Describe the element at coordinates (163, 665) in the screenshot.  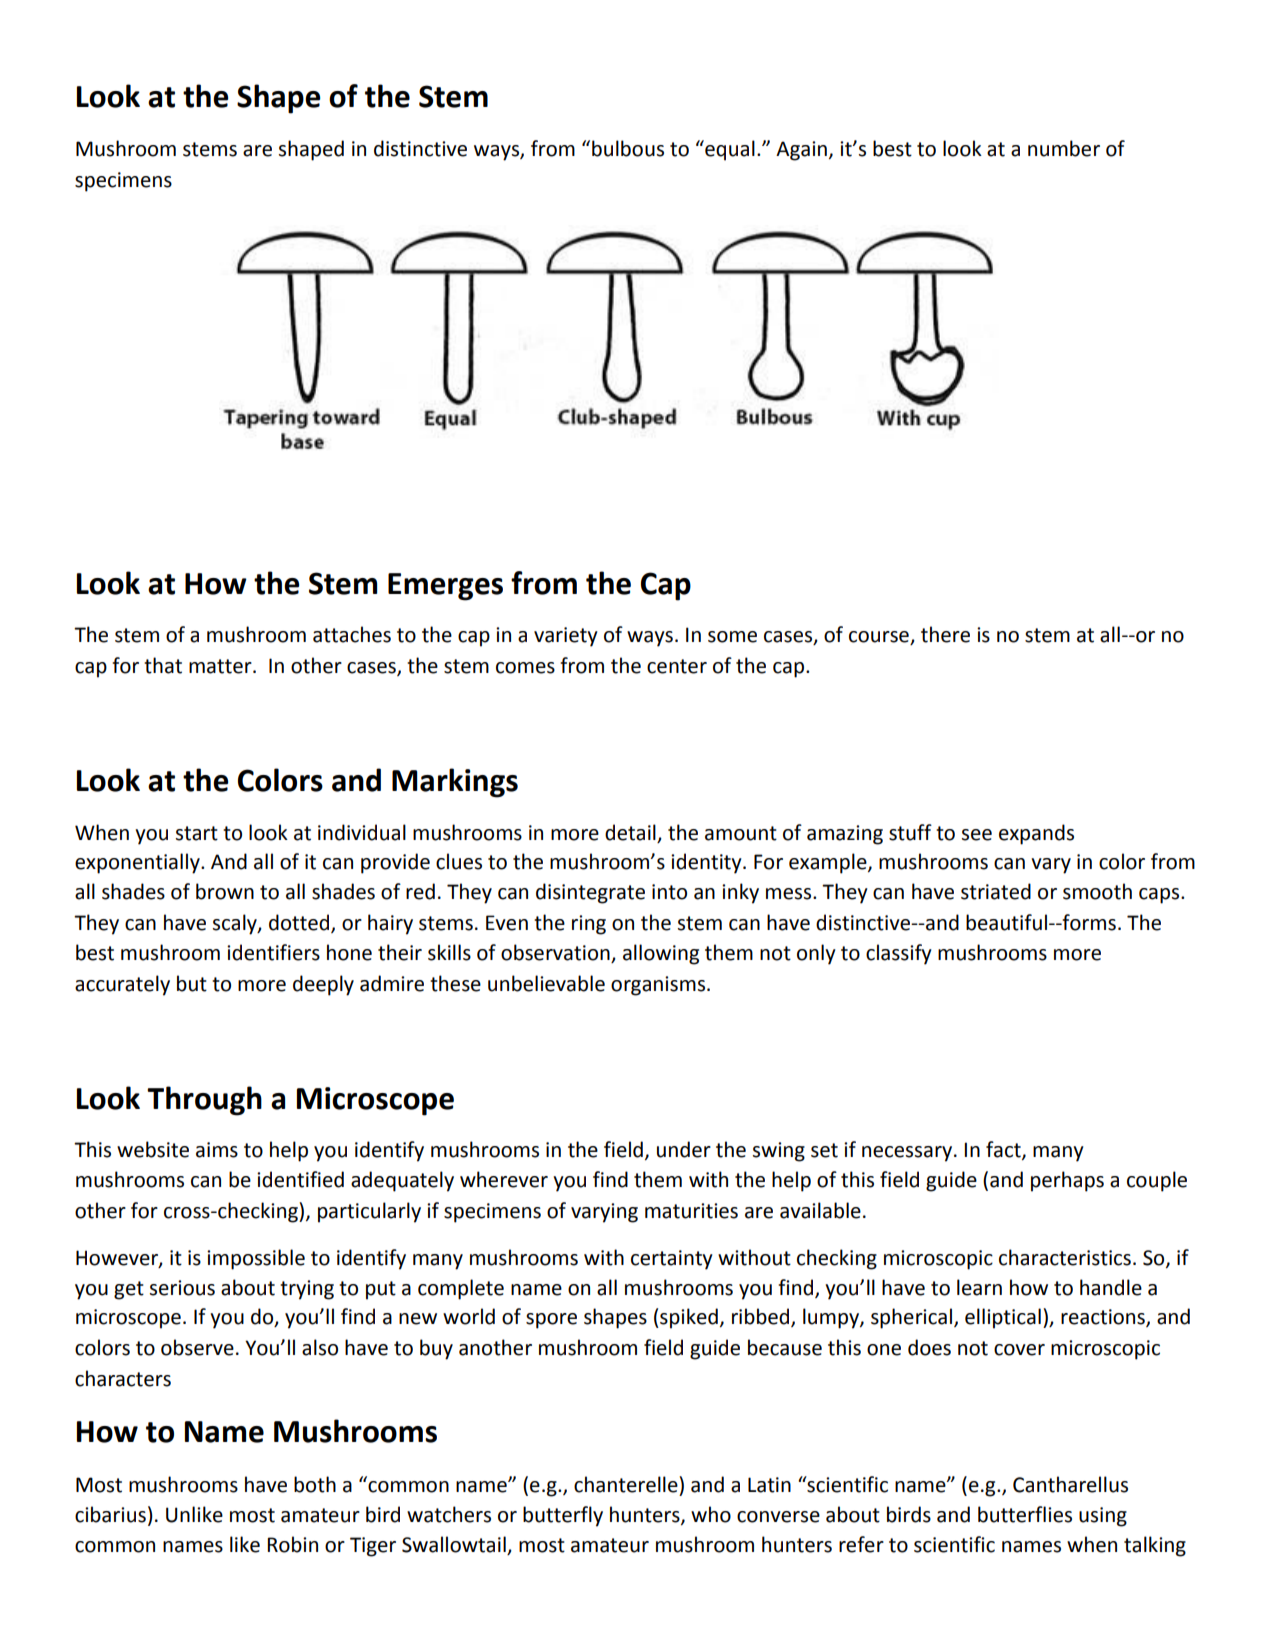
I see `that` at that location.
